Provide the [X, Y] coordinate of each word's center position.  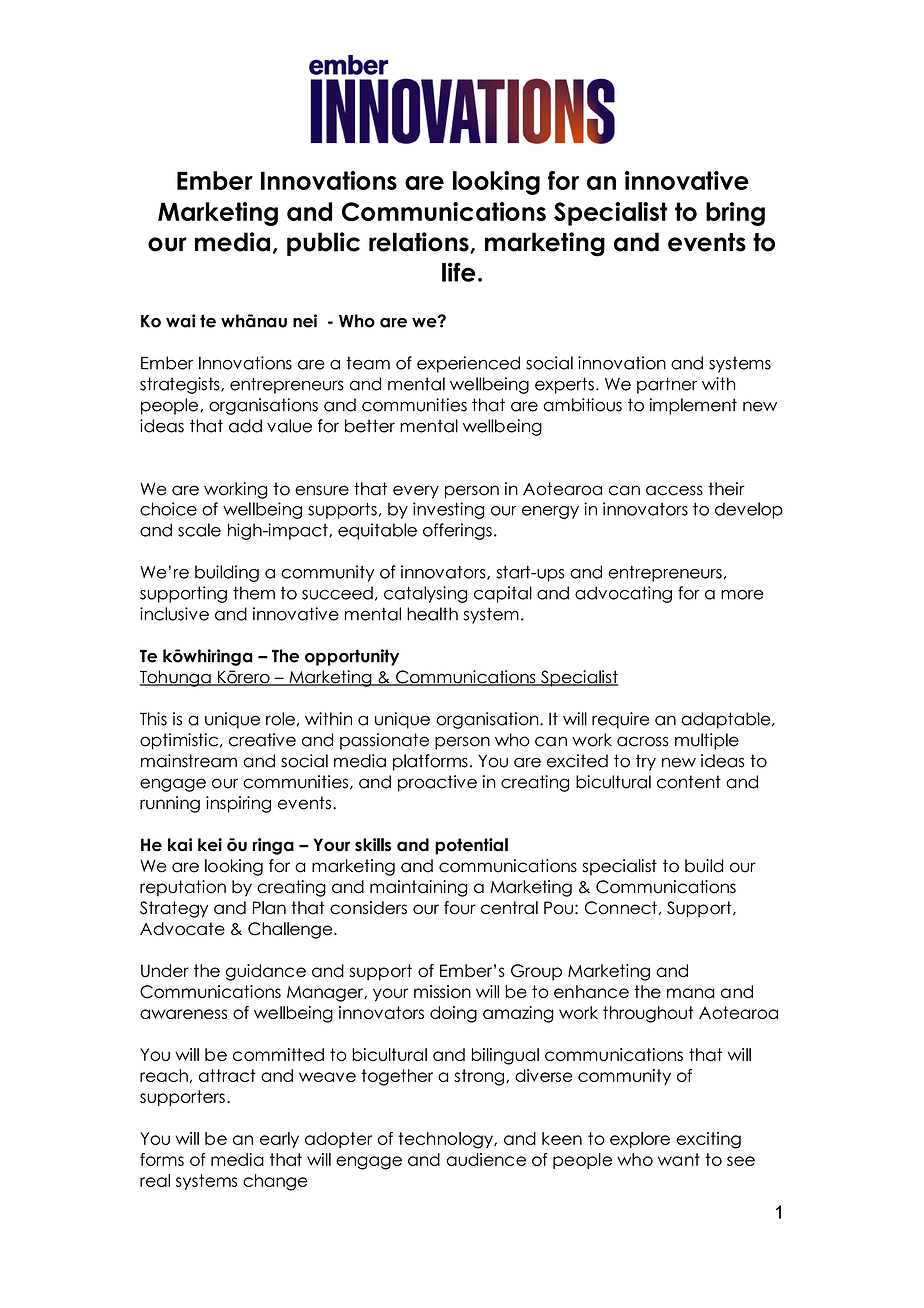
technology [446, 1140]
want [679, 1159]
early [279, 1140]
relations [420, 243]
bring [735, 214]
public [323, 244]
